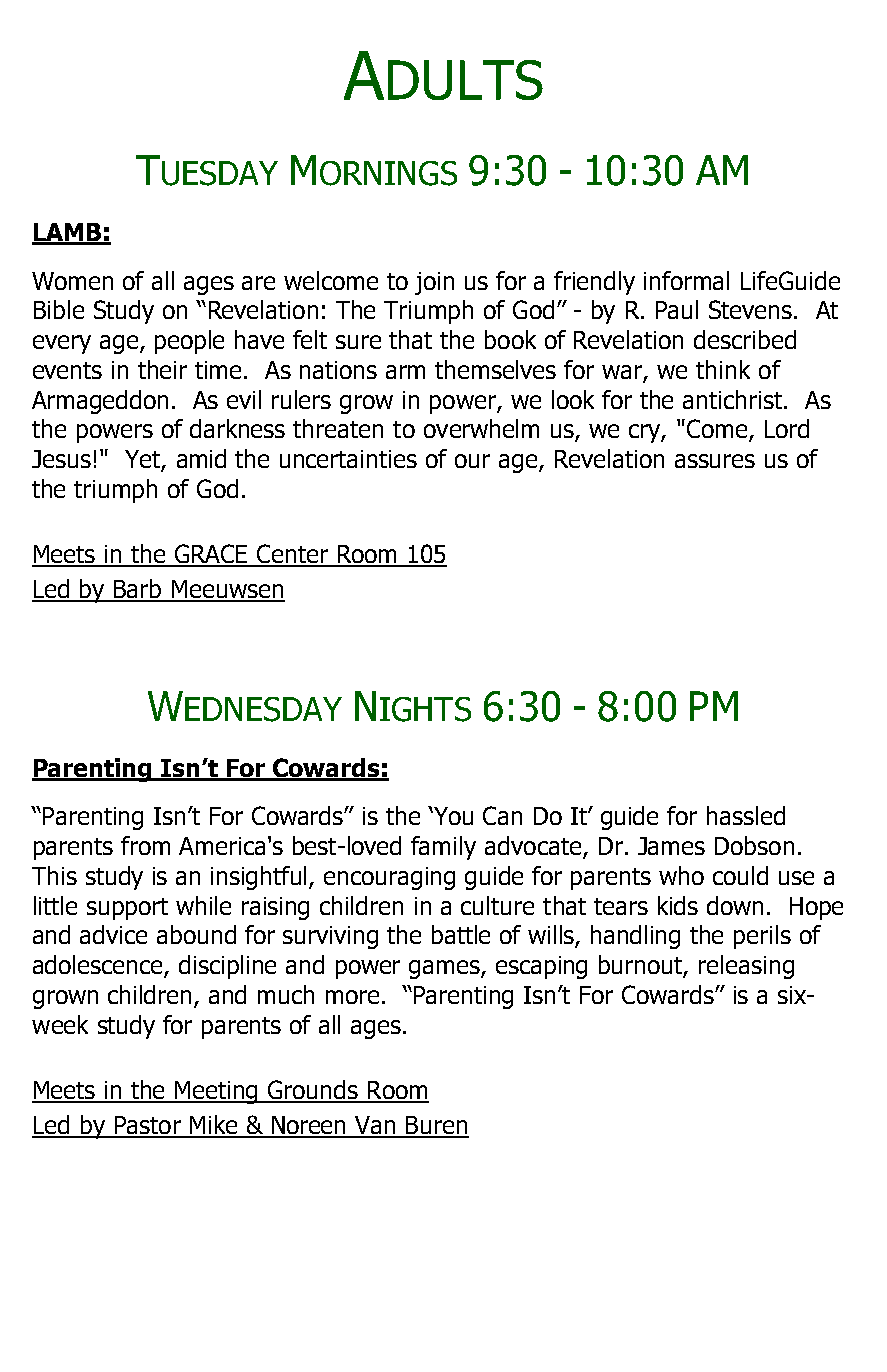 This image has width=887, height=1372. What do you see at coordinates (434, 283) in the image?
I see `join` at bounding box center [434, 283].
